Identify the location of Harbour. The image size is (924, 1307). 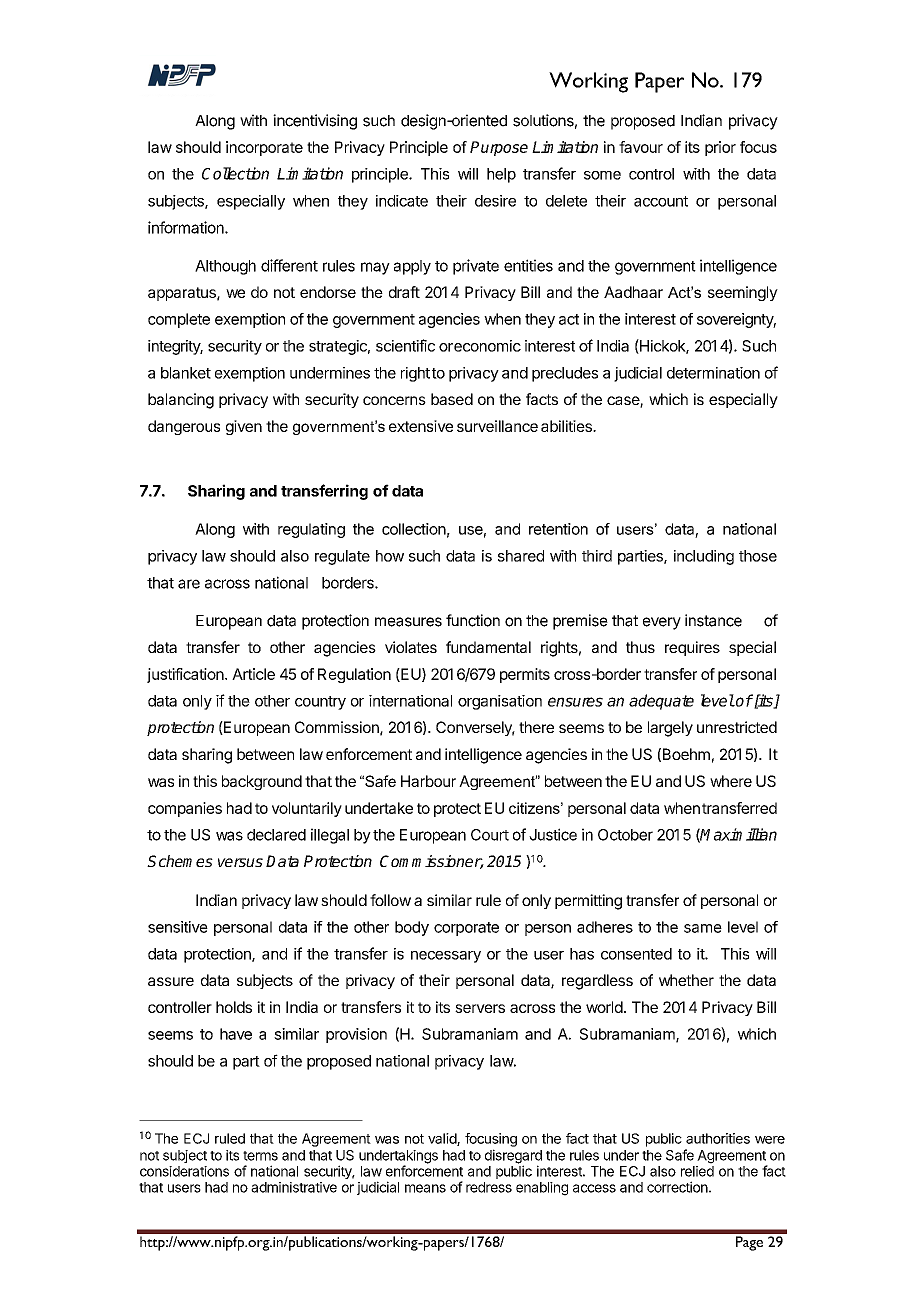
(428, 781).
